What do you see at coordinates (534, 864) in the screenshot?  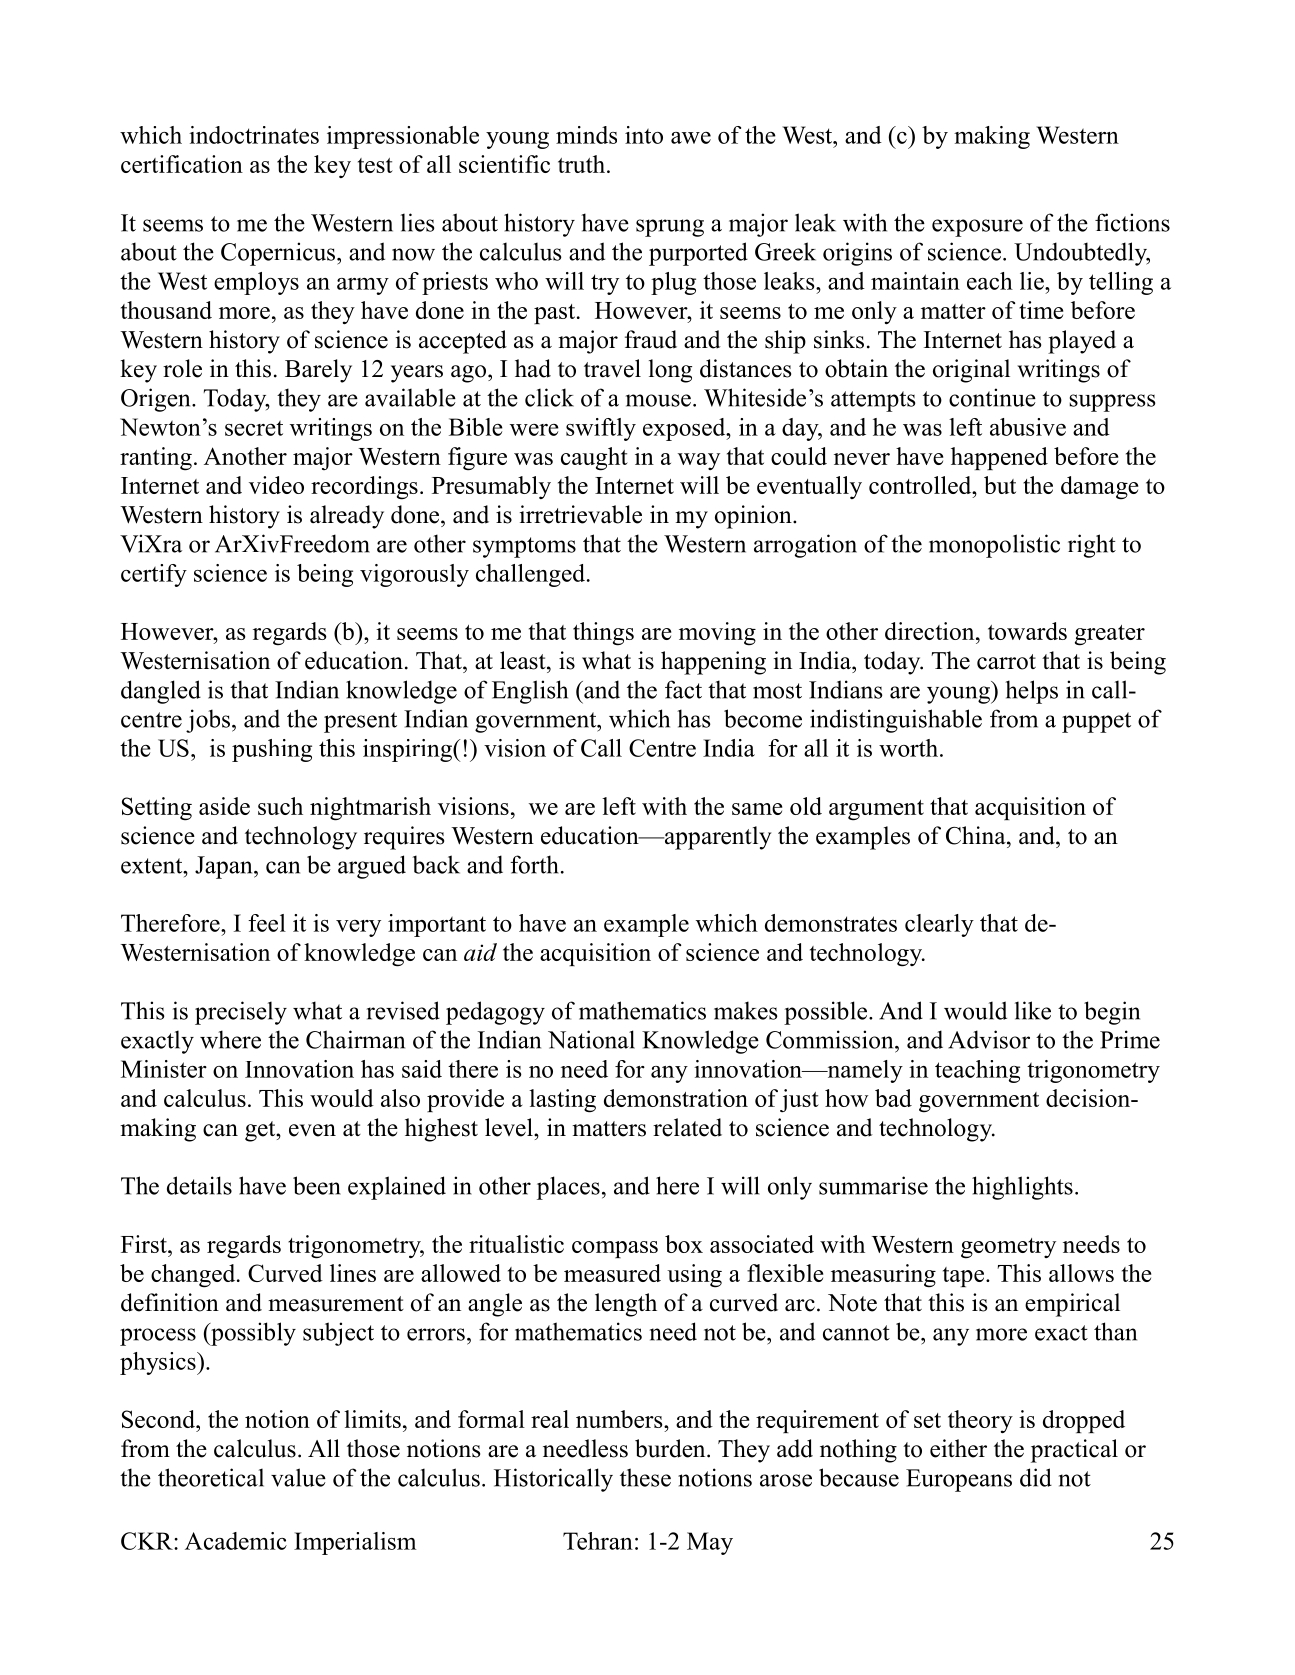 I see `forth` at bounding box center [534, 864].
